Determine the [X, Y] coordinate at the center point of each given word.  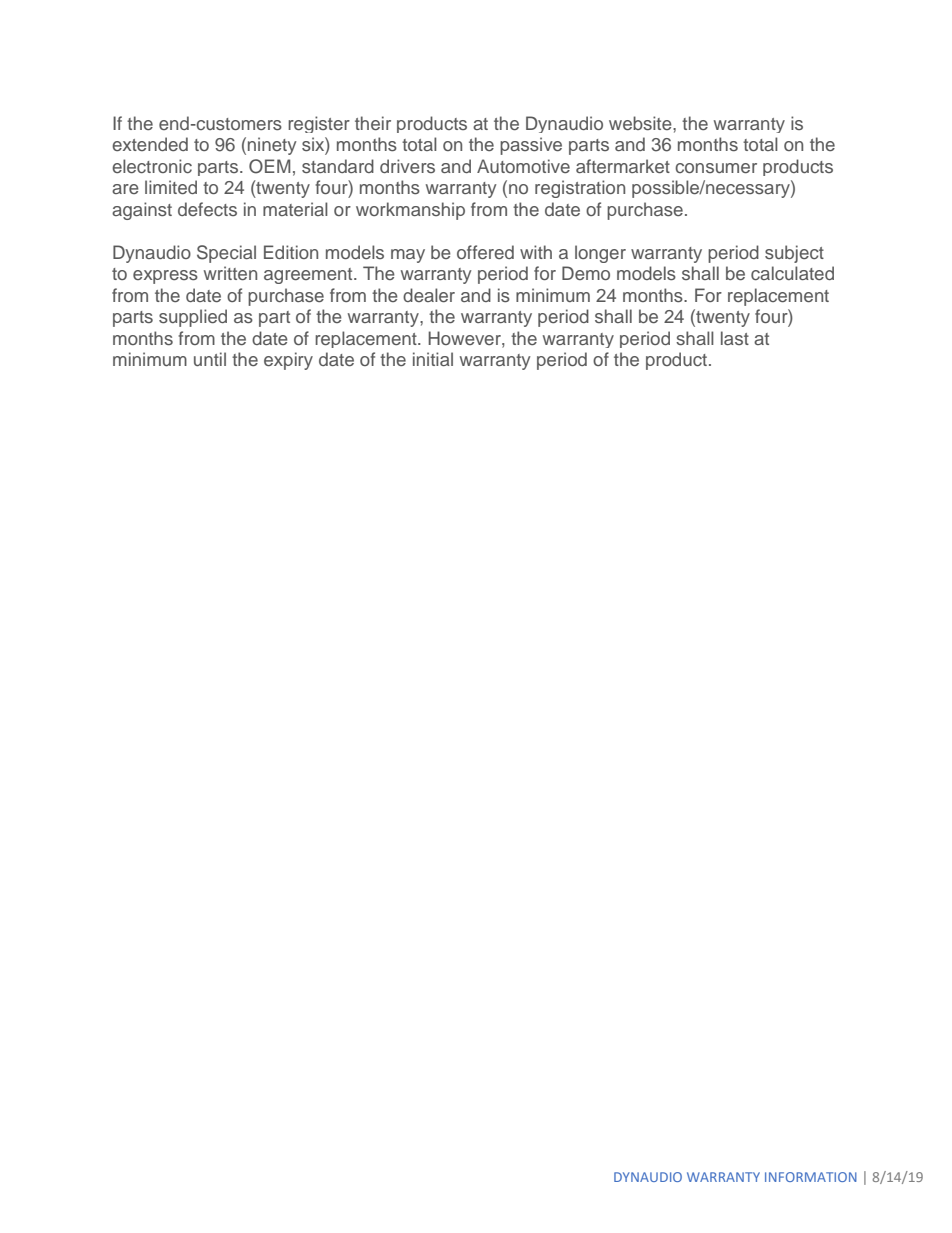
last [735, 338]
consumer [716, 168]
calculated [792, 273]
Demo [586, 273]
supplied [193, 318]
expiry [288, 361]
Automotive [523, 166]
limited [171, 187]
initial [433, 359]
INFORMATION [811, 1177]
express [165, 277]
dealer [429, 295]
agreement [309, 276]
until [210, 359]
